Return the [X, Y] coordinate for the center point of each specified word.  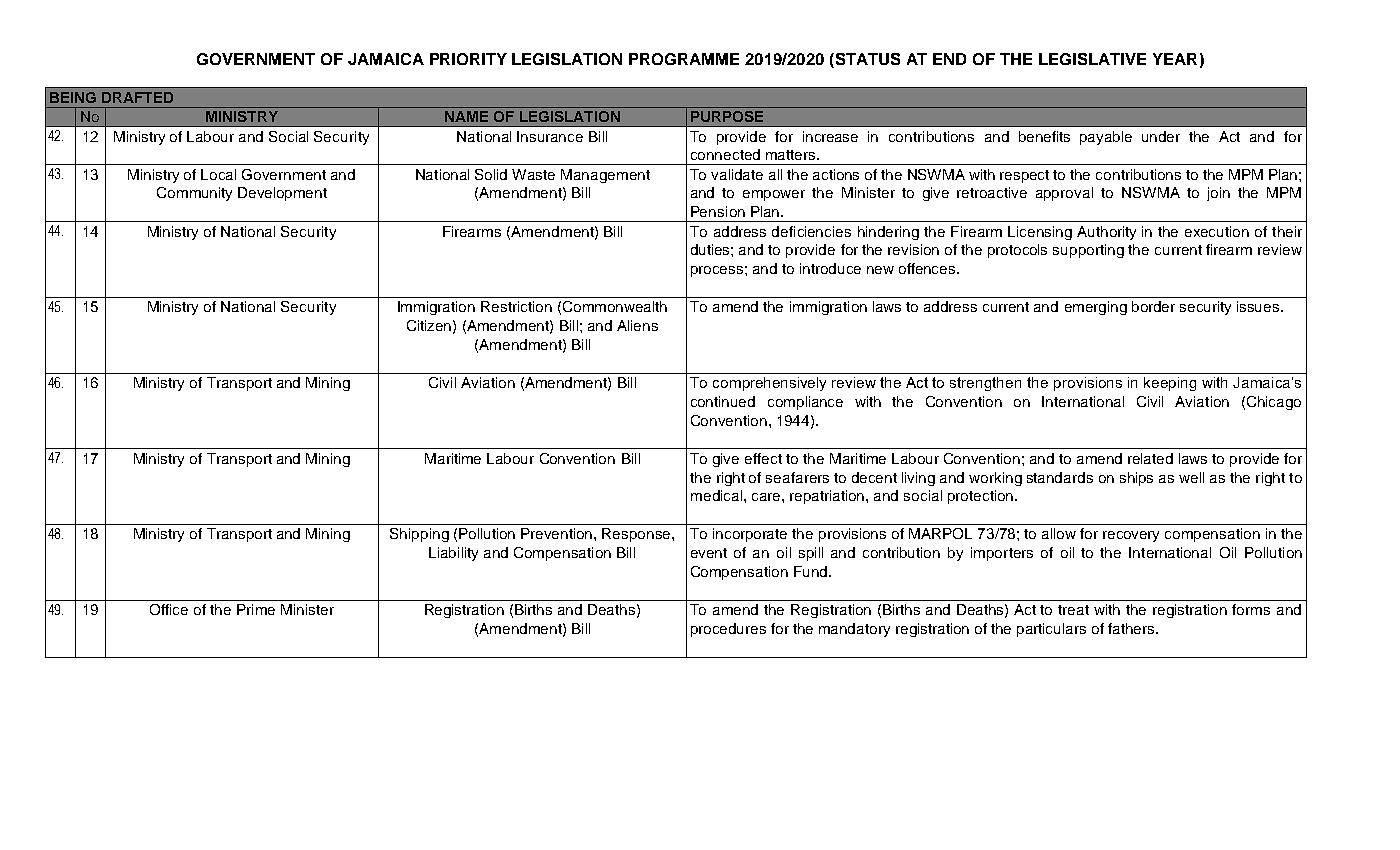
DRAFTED [137, 97]
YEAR [1175, 59]
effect [763, 458]
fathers [1132, 628]
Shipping [419, 535]
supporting [1088, 251]
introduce [830, 268]
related [1150, 458]
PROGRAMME [684, 59]
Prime [256, 609]
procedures [728, 630]
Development [282, 194]
